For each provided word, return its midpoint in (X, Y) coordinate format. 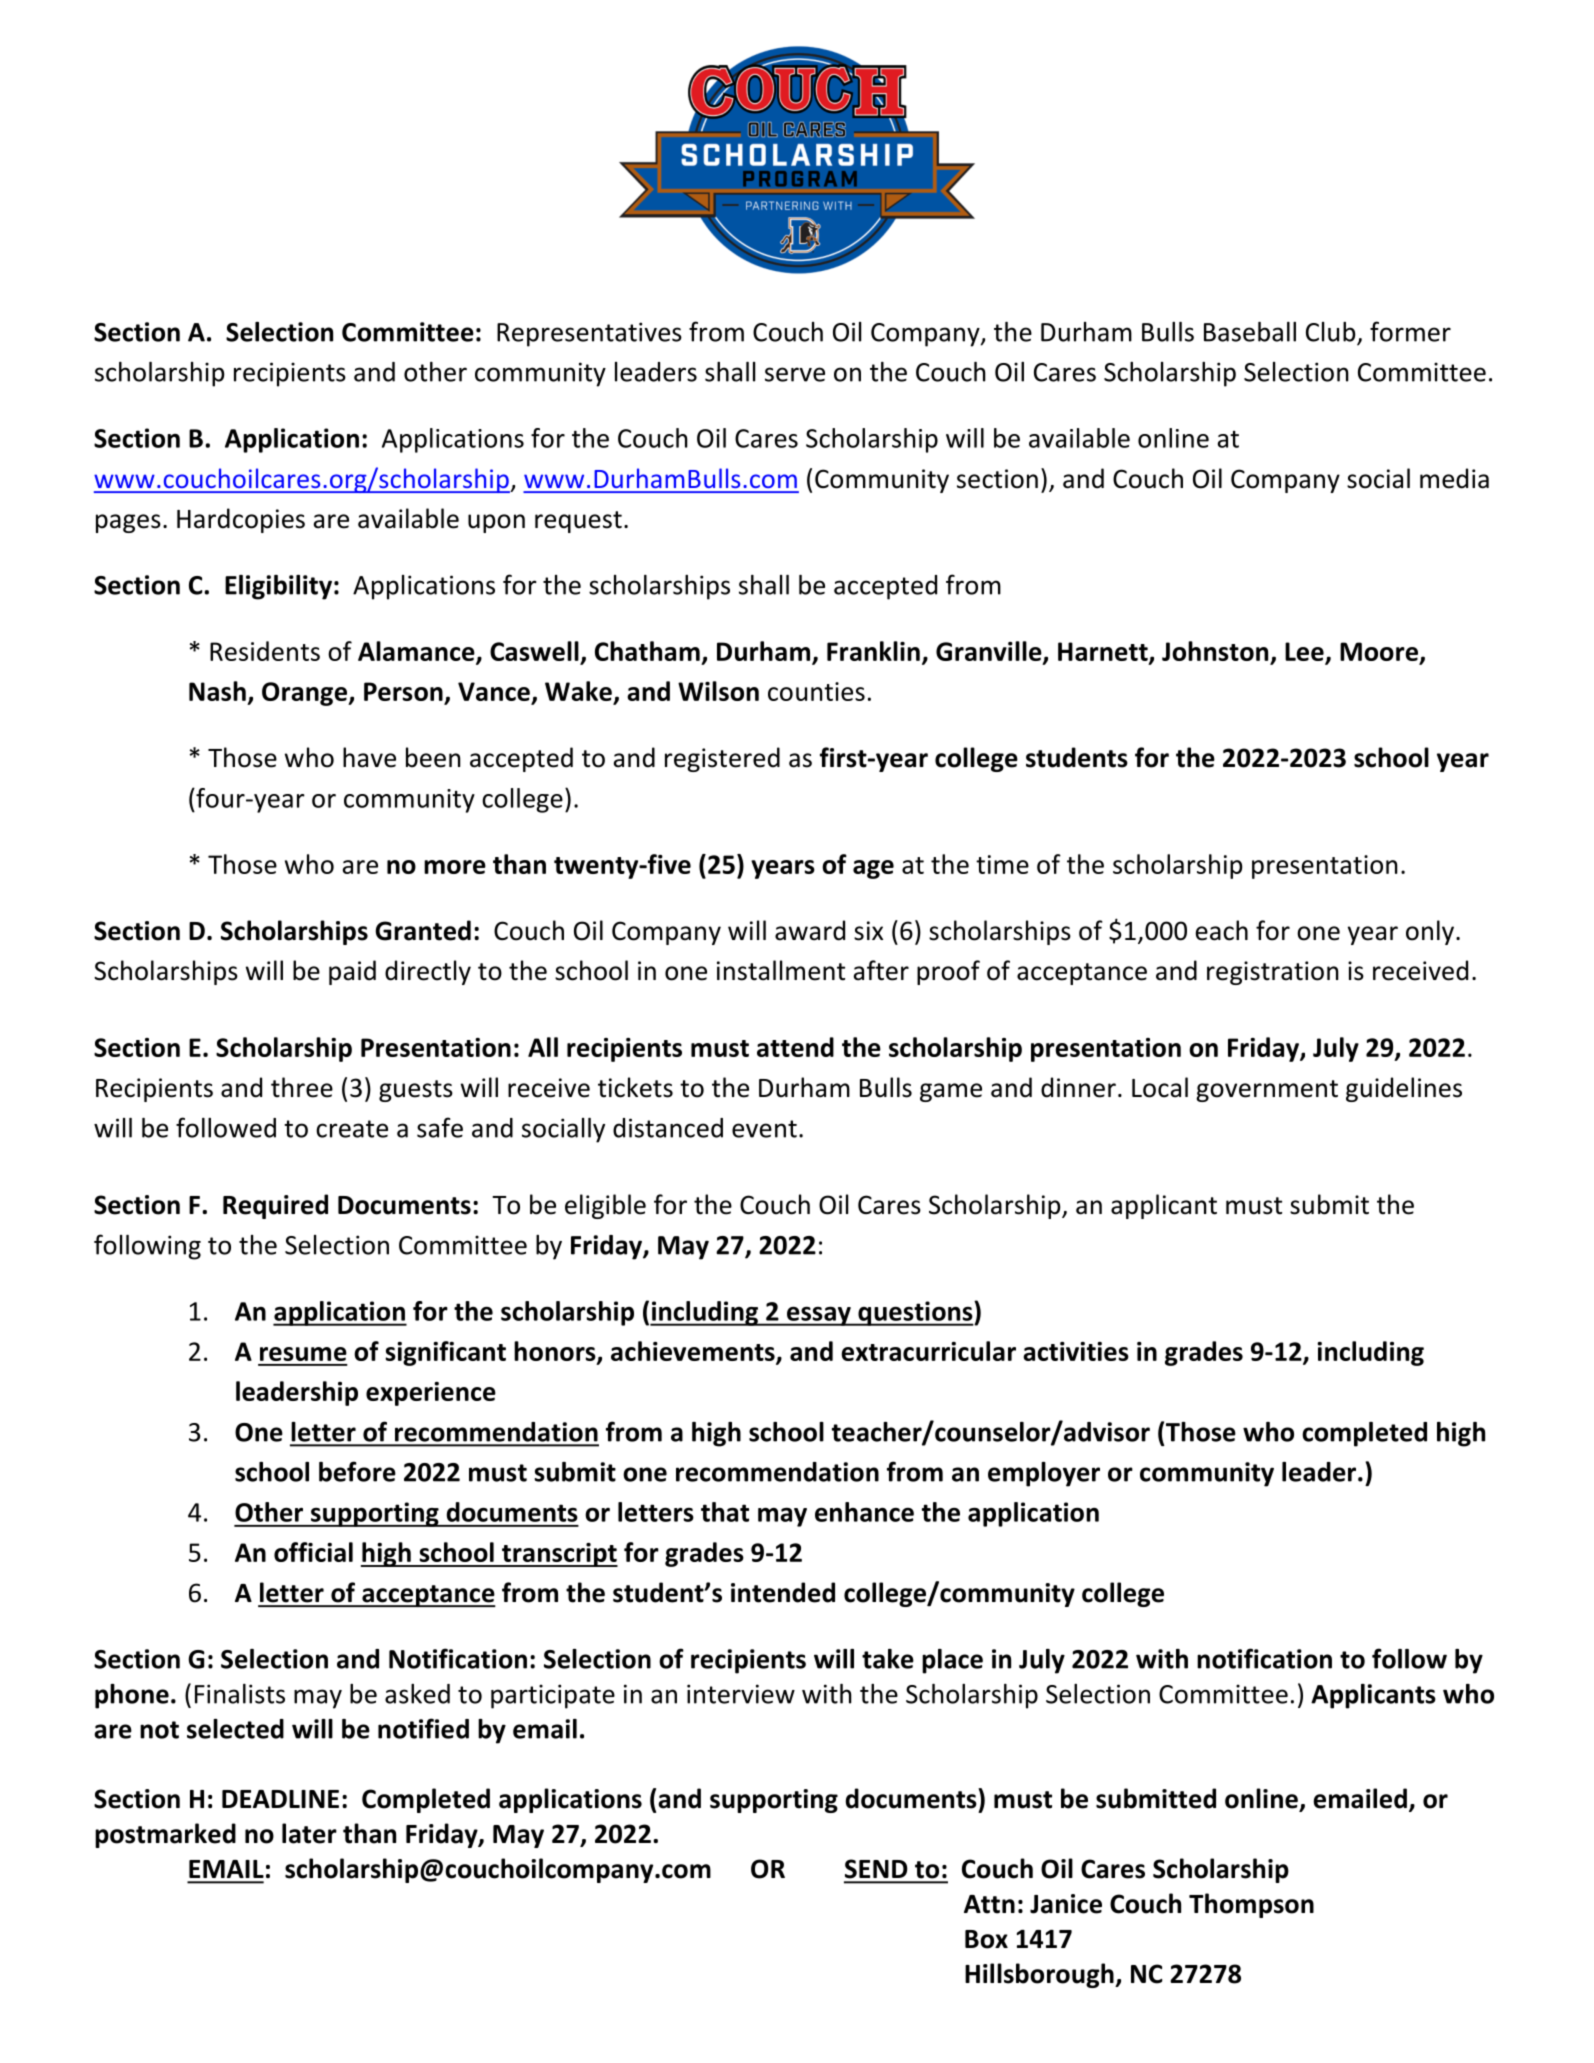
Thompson (1251, 1905)
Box (986, 1939)
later (309, 1833)
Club (1332, 333)
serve (795, 374)
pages (128, 523)
